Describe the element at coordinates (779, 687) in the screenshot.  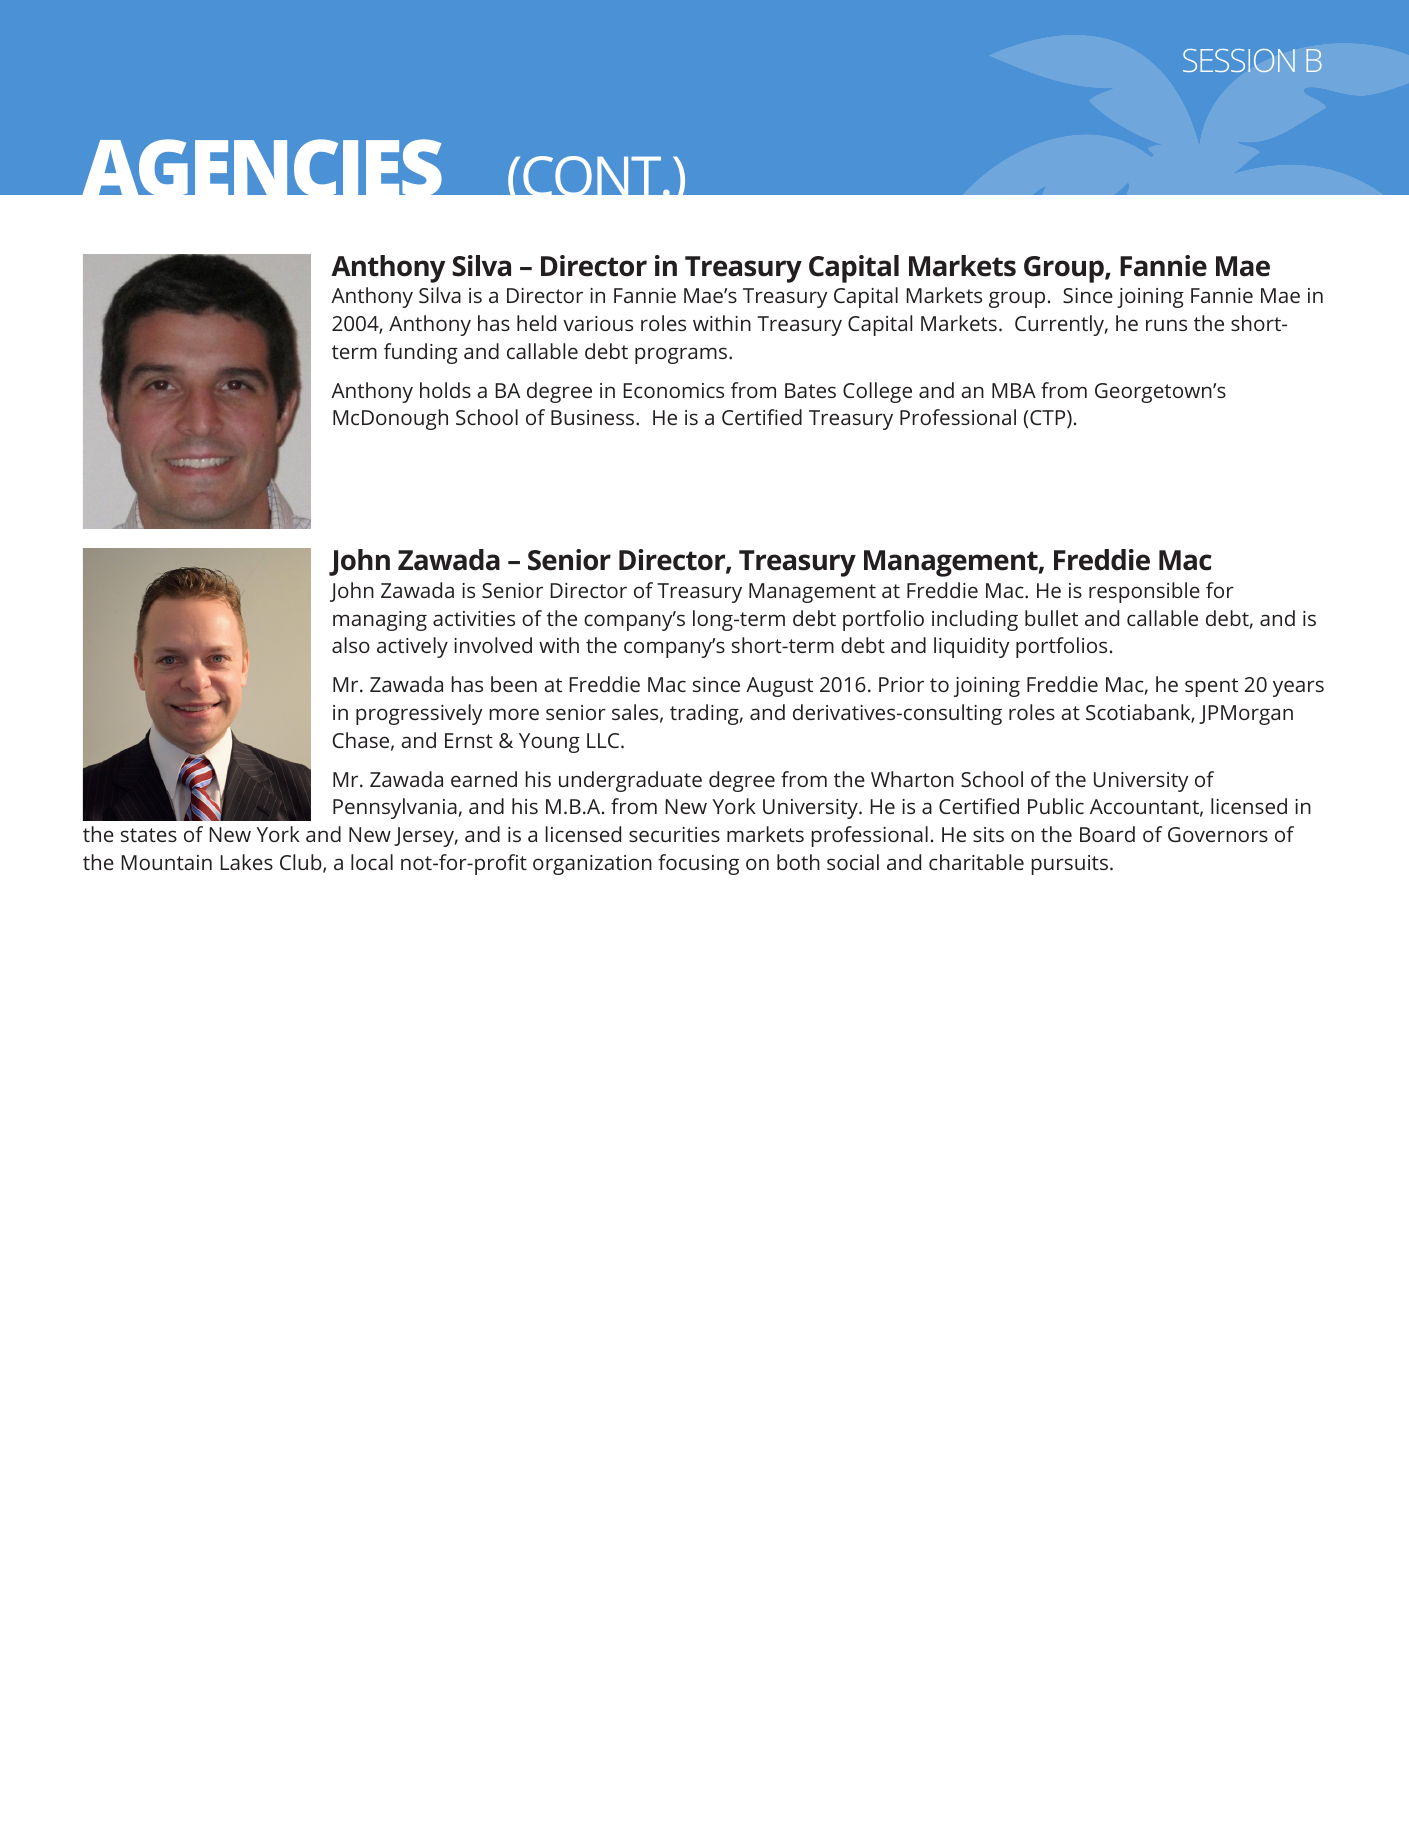
I see `August` at that location.
